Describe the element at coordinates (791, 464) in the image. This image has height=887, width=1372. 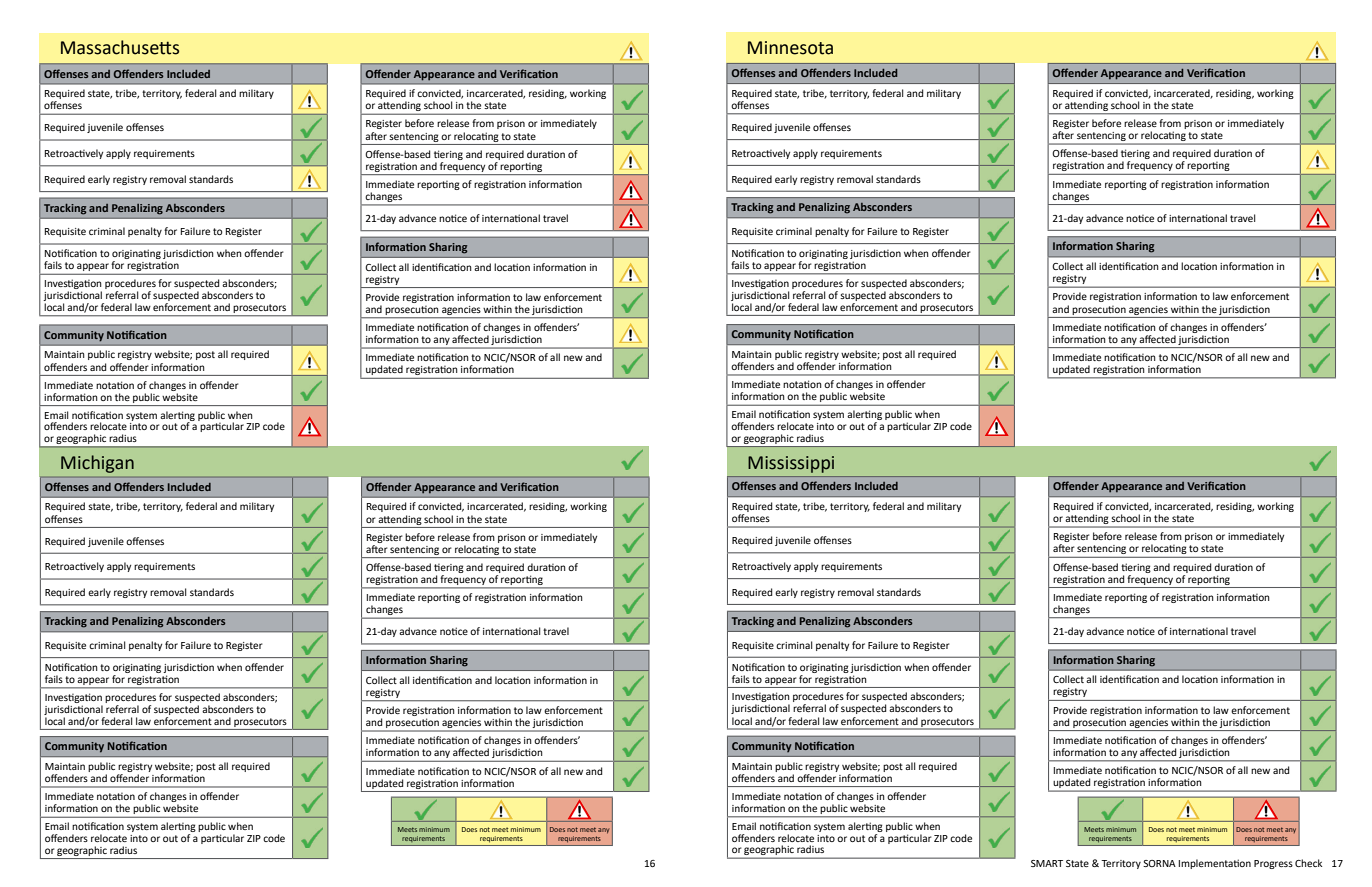
I see `Mississippi` at that location.
